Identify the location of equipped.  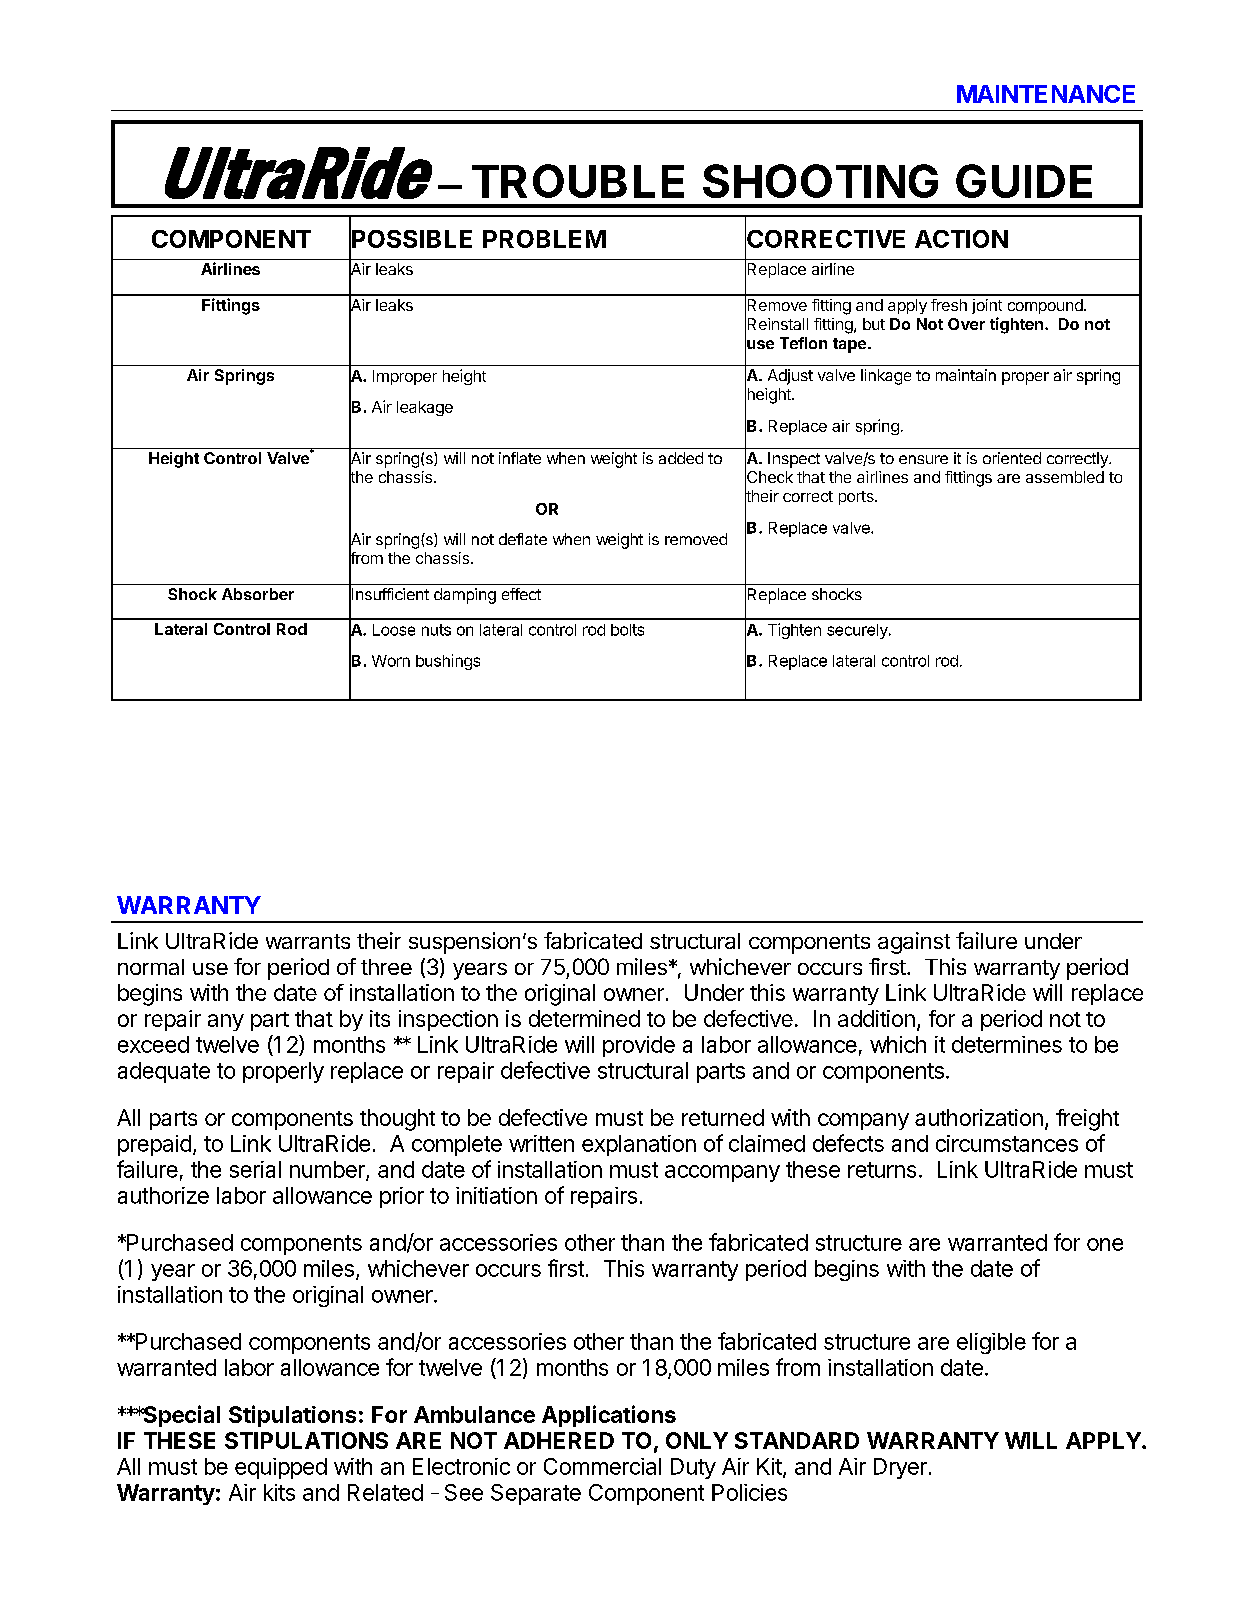
(281, 1468).
